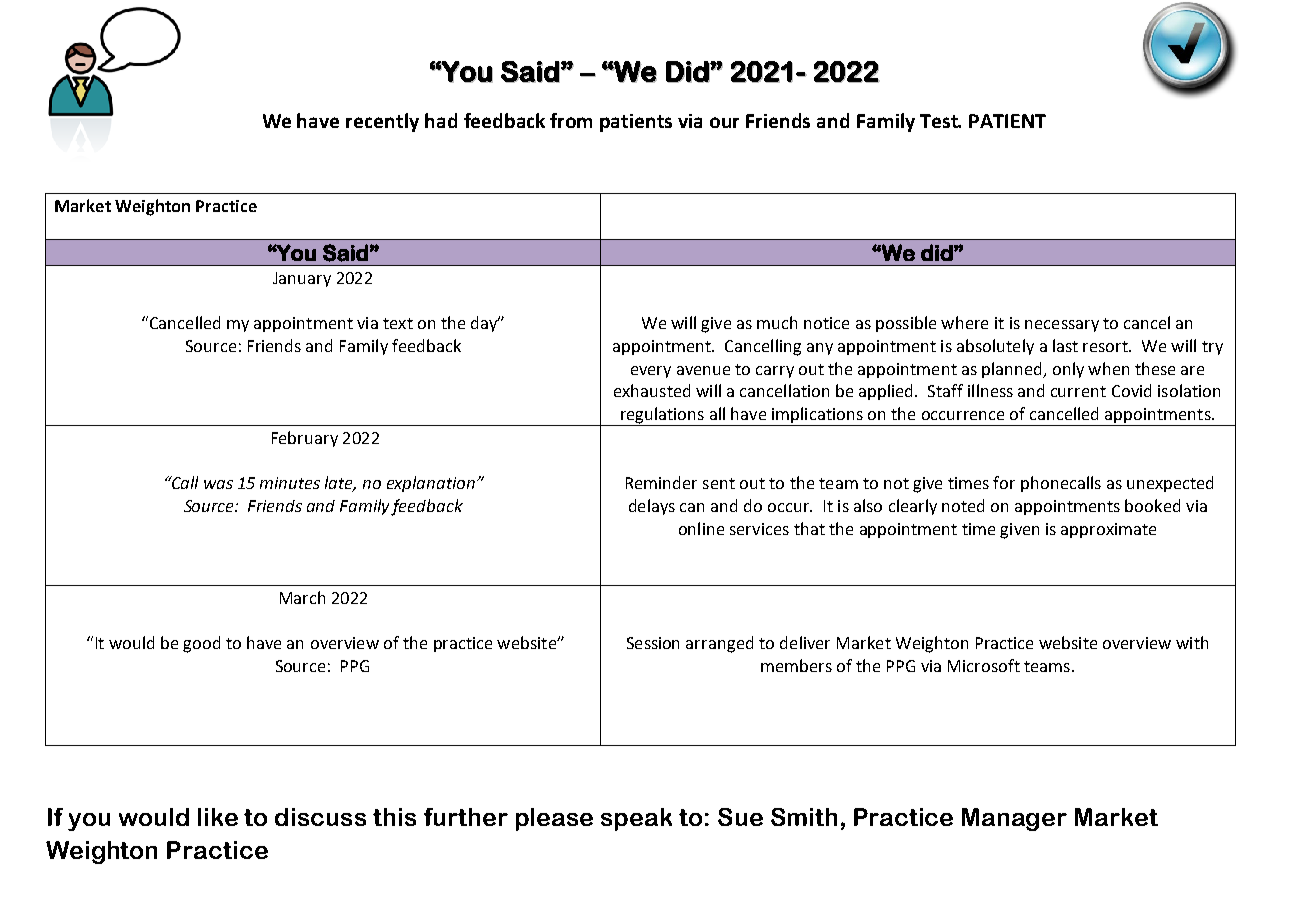 Image resolution: width=1308 pixels, height=924 pixels. Describe the element at coordinates (662, 416) in the page. I see `regulations` at that location.
